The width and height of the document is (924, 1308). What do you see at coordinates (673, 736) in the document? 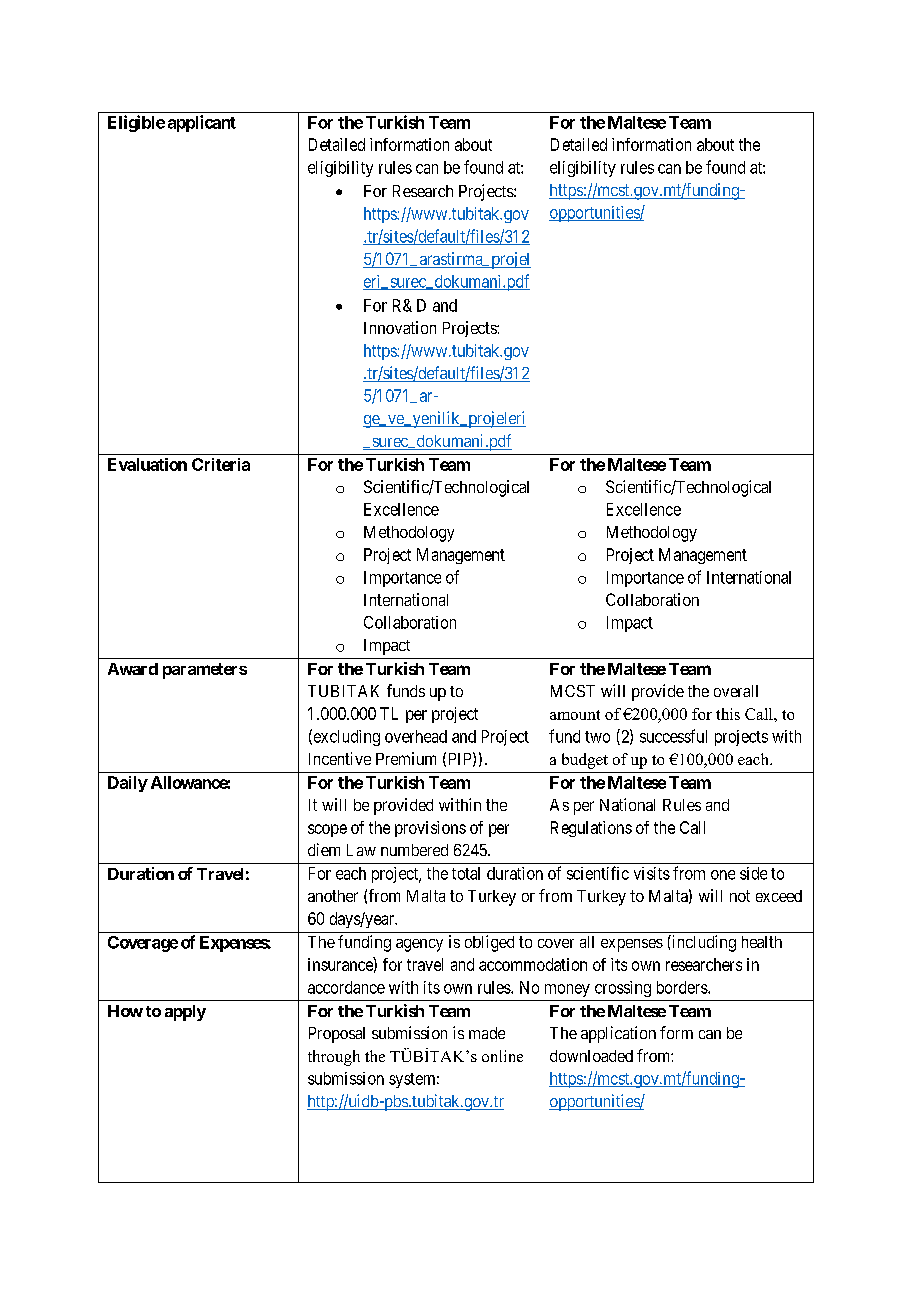
I see `successful` at bounding box center [673, 736].
